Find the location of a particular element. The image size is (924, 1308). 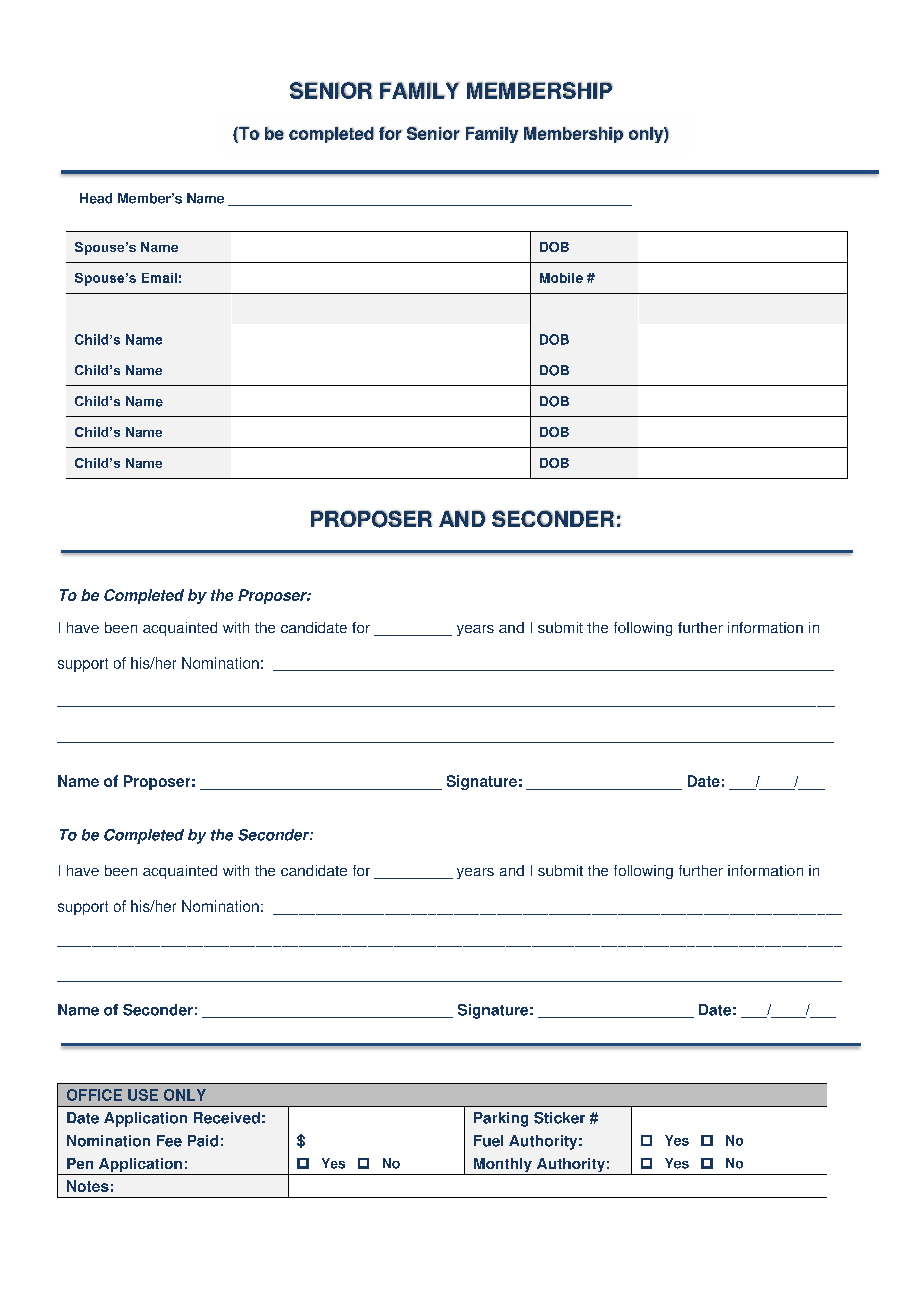

Received is located at coordinates (227, 1118).
